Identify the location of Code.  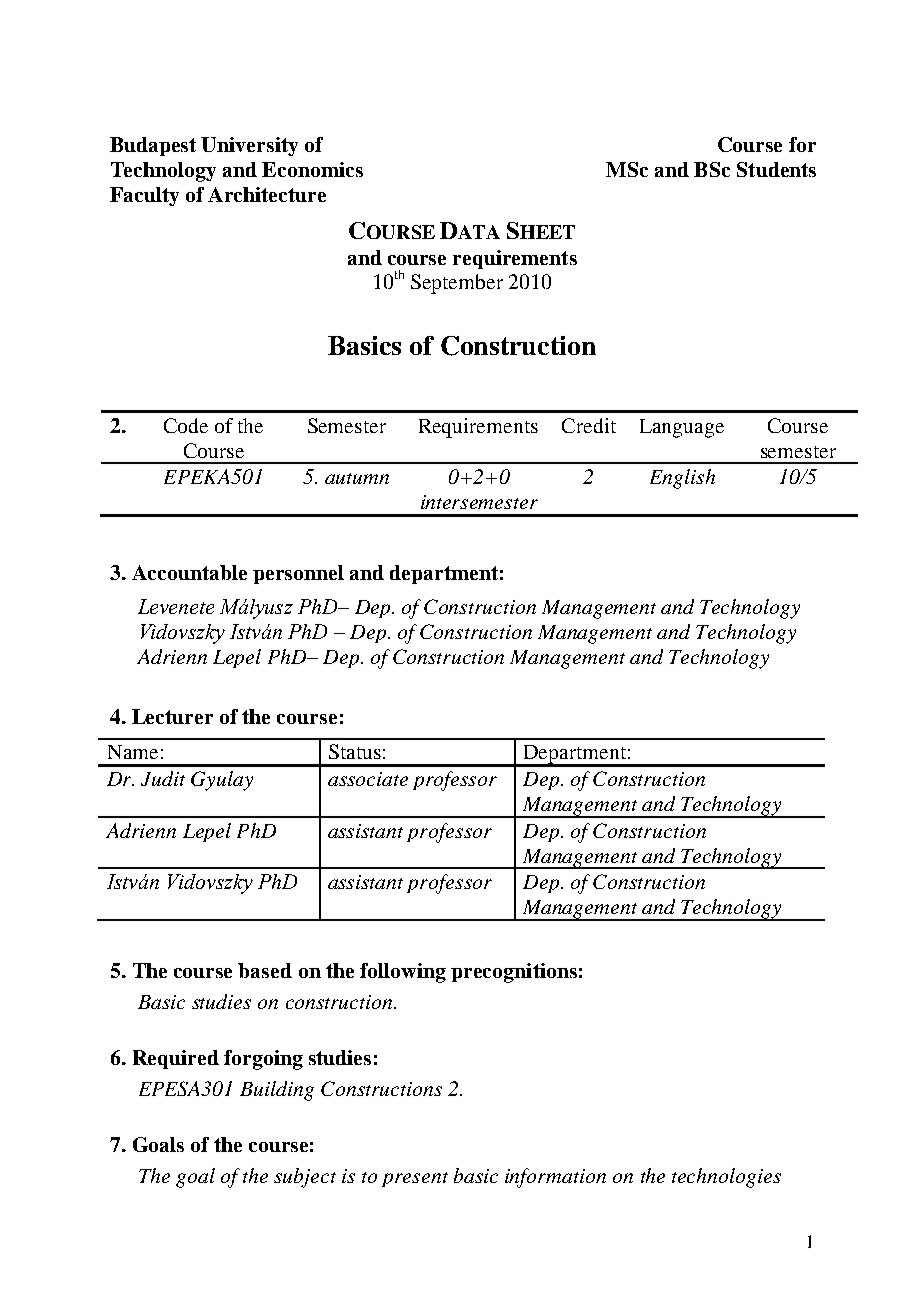
(186, 425).
